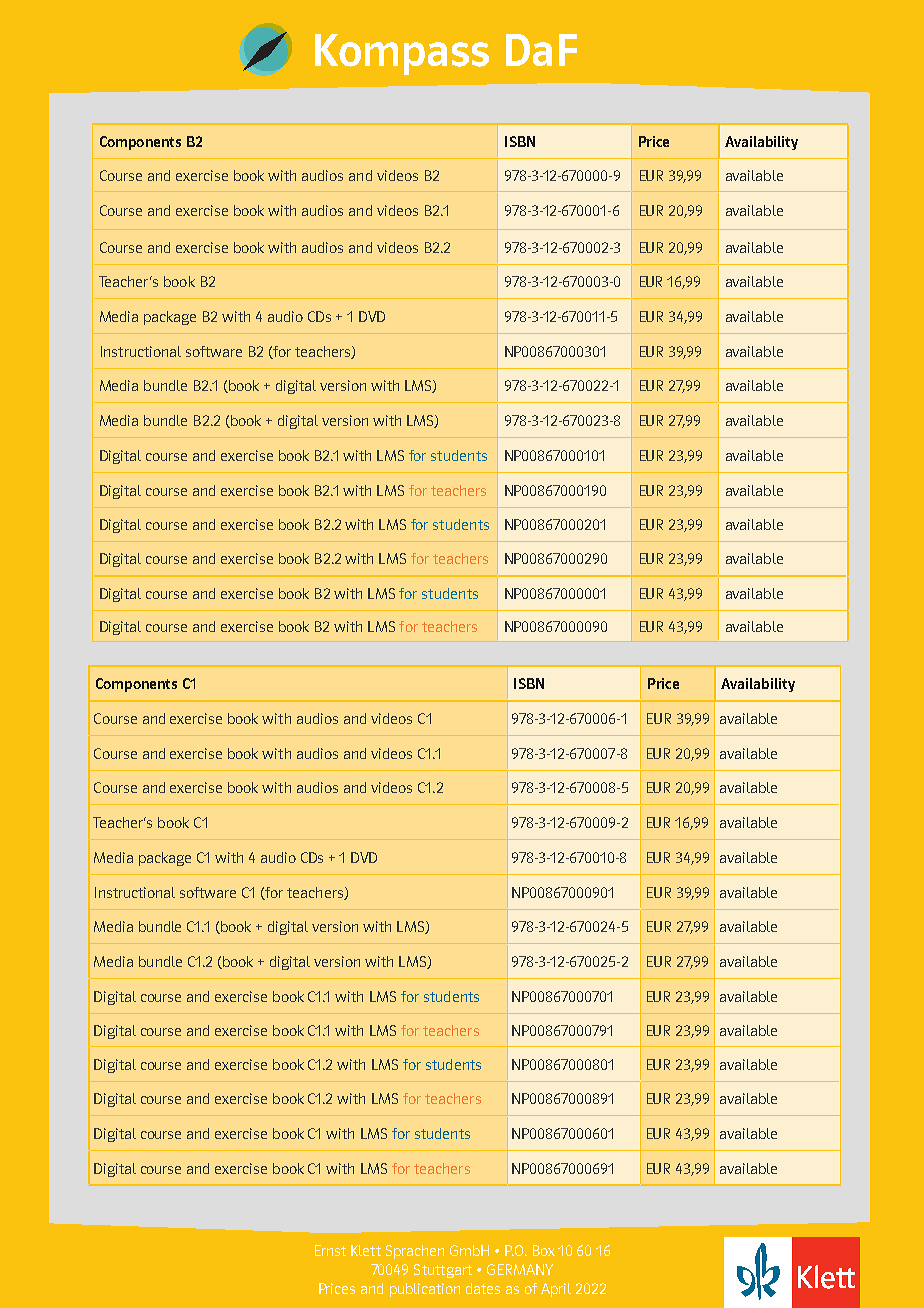 The width and height of the screenshot is (924, 1308). What do you see at coordinates (425, 1290) in the screenshot?
I see `publication` at bounding box center [425, 1290].
